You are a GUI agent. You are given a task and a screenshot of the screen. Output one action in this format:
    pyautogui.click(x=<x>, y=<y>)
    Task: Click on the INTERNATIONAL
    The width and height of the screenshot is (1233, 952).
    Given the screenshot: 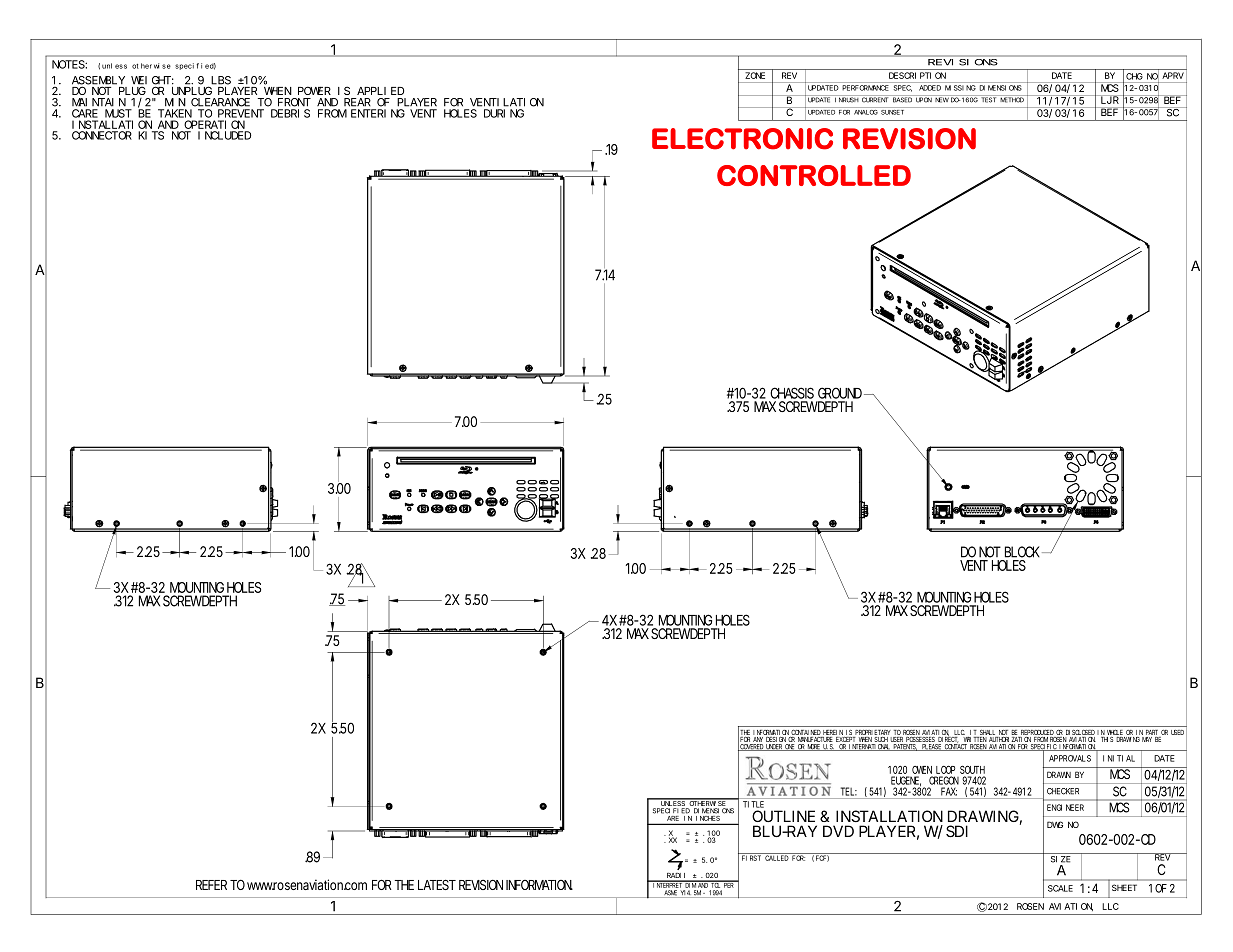 What is the action you would take?
    pyautogui.click(x=869, y=747)
